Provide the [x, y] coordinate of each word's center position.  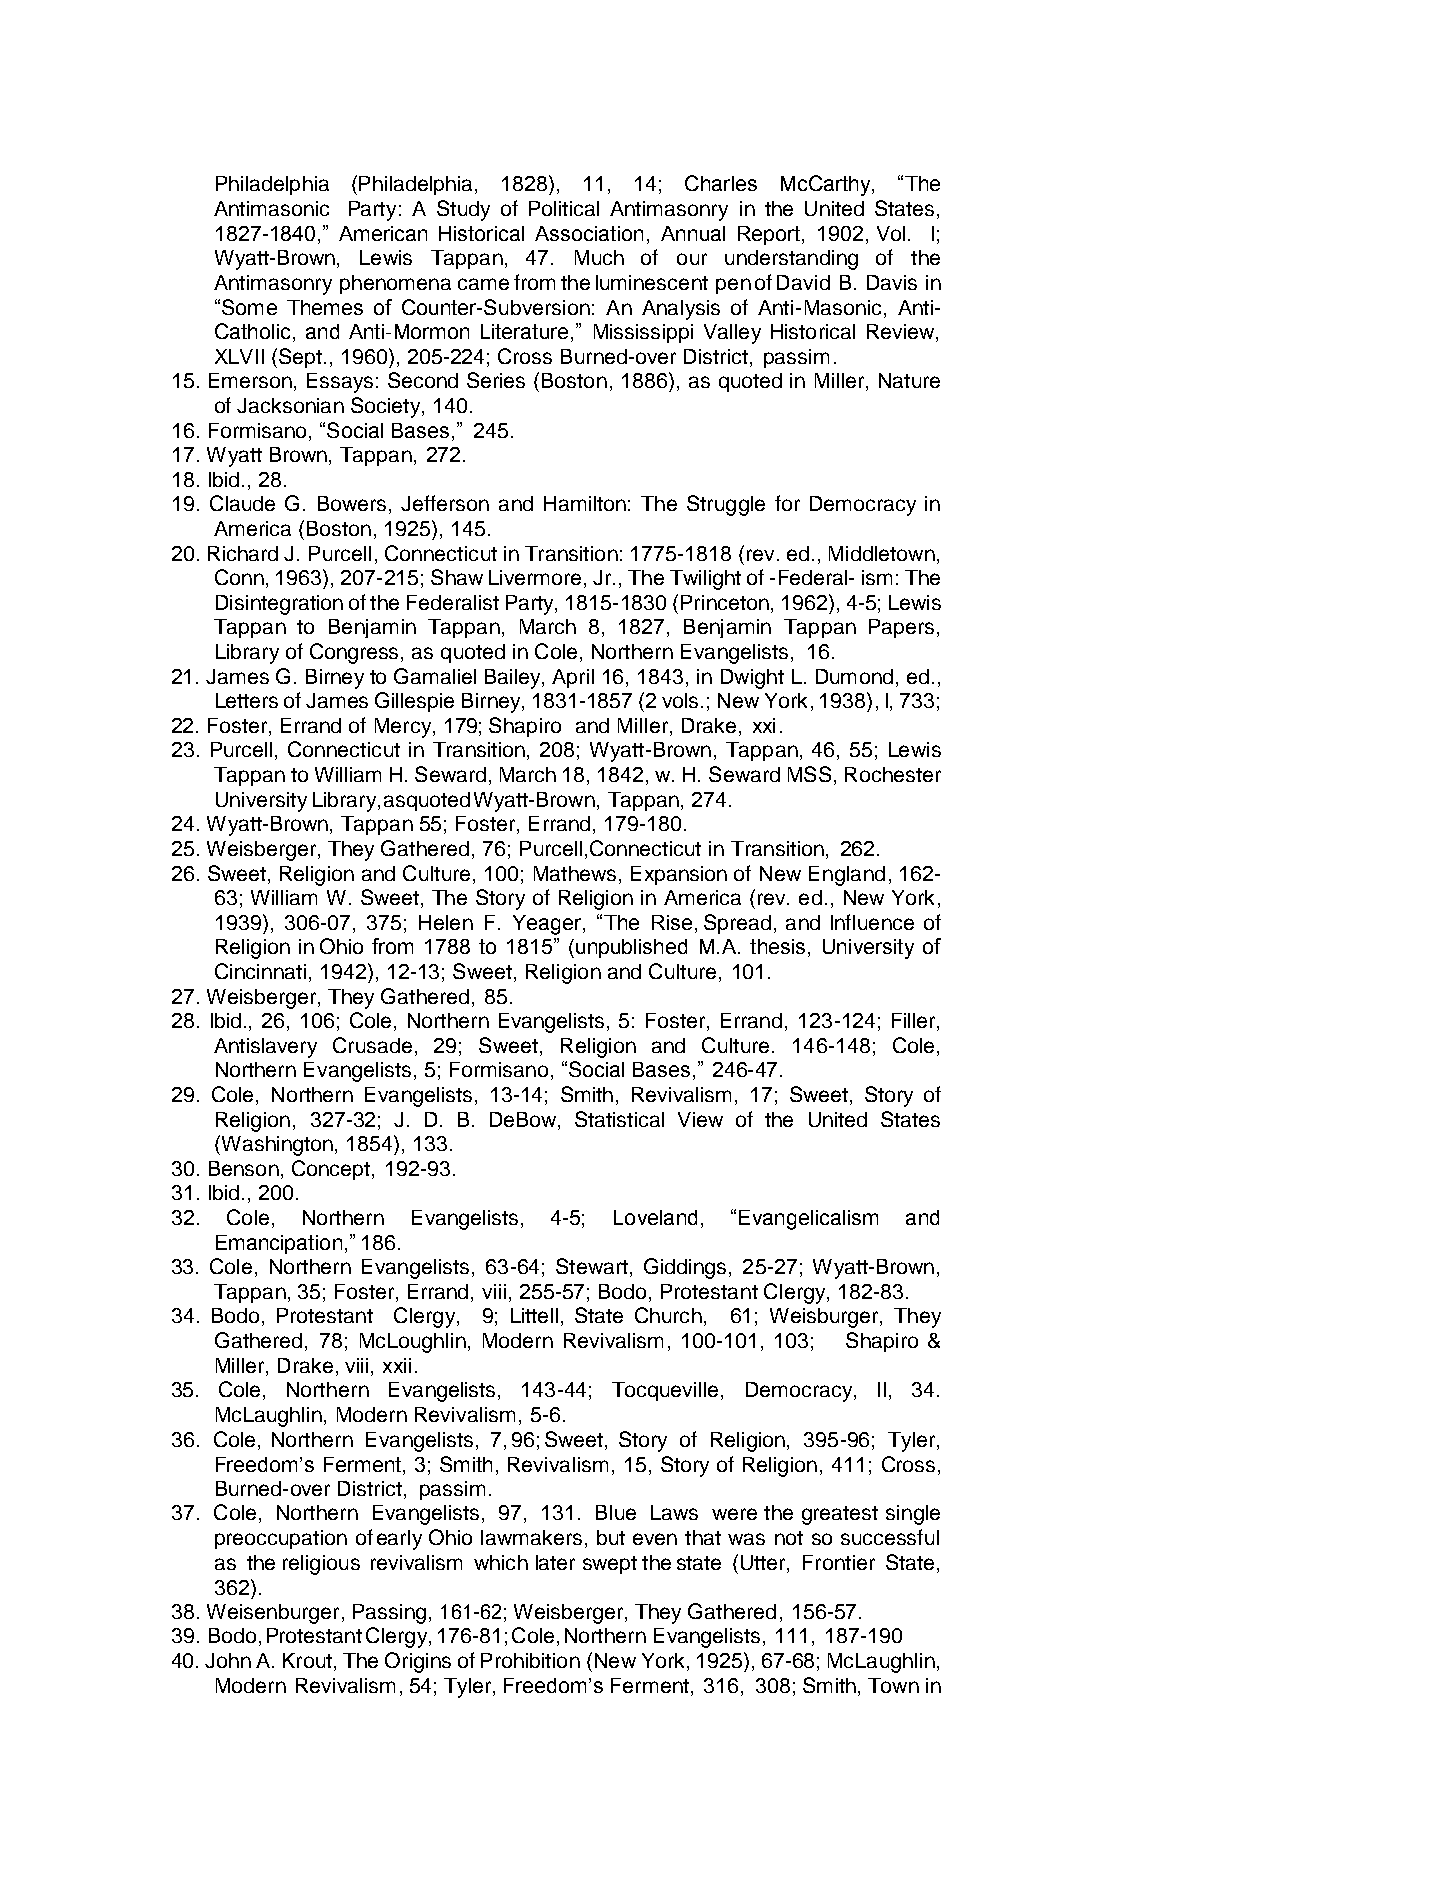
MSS [809, 774]
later [555, 1562]
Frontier [839, 1562]
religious [321, 1565]
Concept [331, 1170]
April [573, 678]
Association [589, 233]
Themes [325, 307]
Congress [356, 653]
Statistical [619, 1119]
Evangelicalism [808, 1220]
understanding [791, 260]
